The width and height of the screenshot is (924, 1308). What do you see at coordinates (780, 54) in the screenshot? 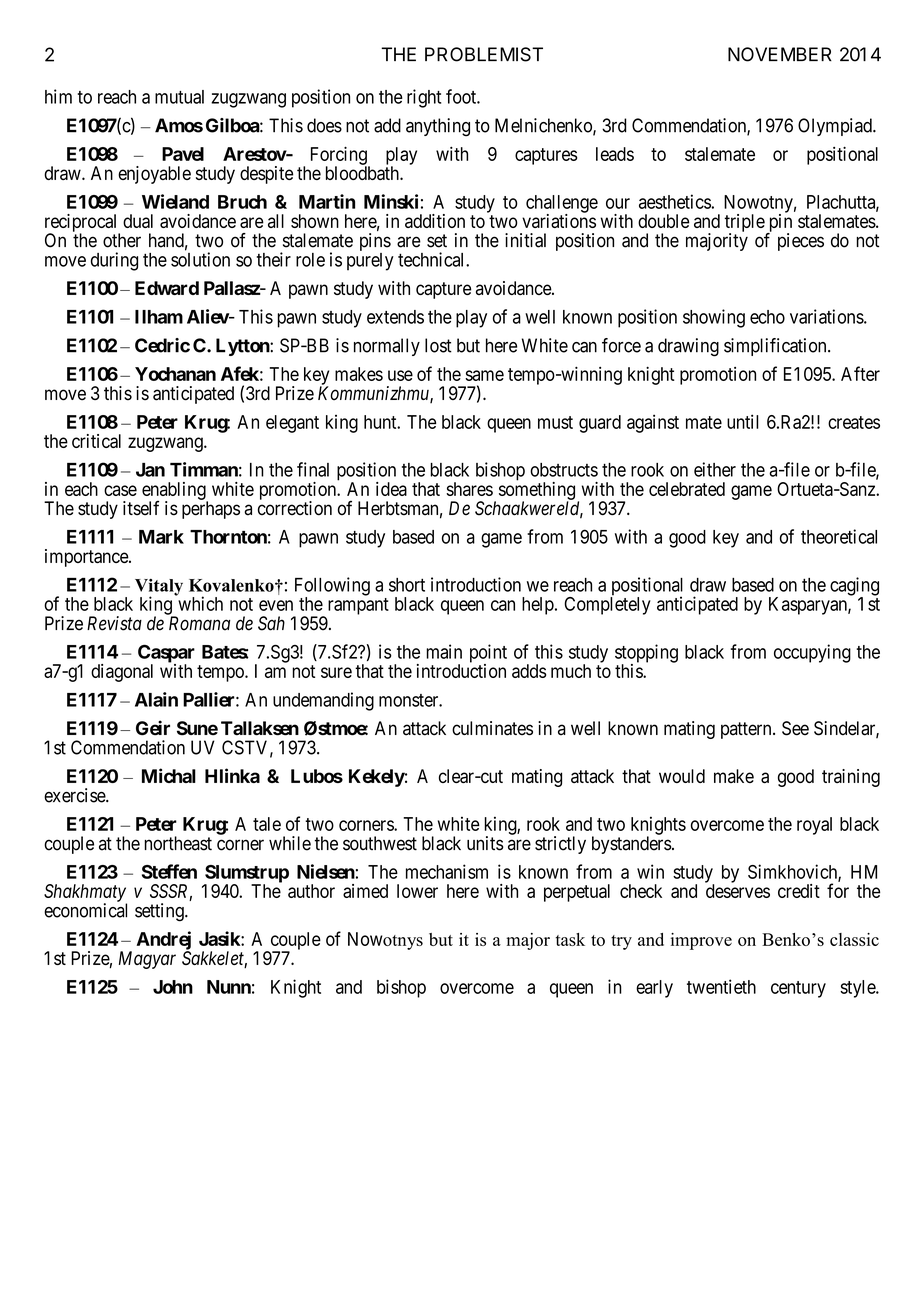
I see `NOVEMBER` at bounding box center [780, 54].
